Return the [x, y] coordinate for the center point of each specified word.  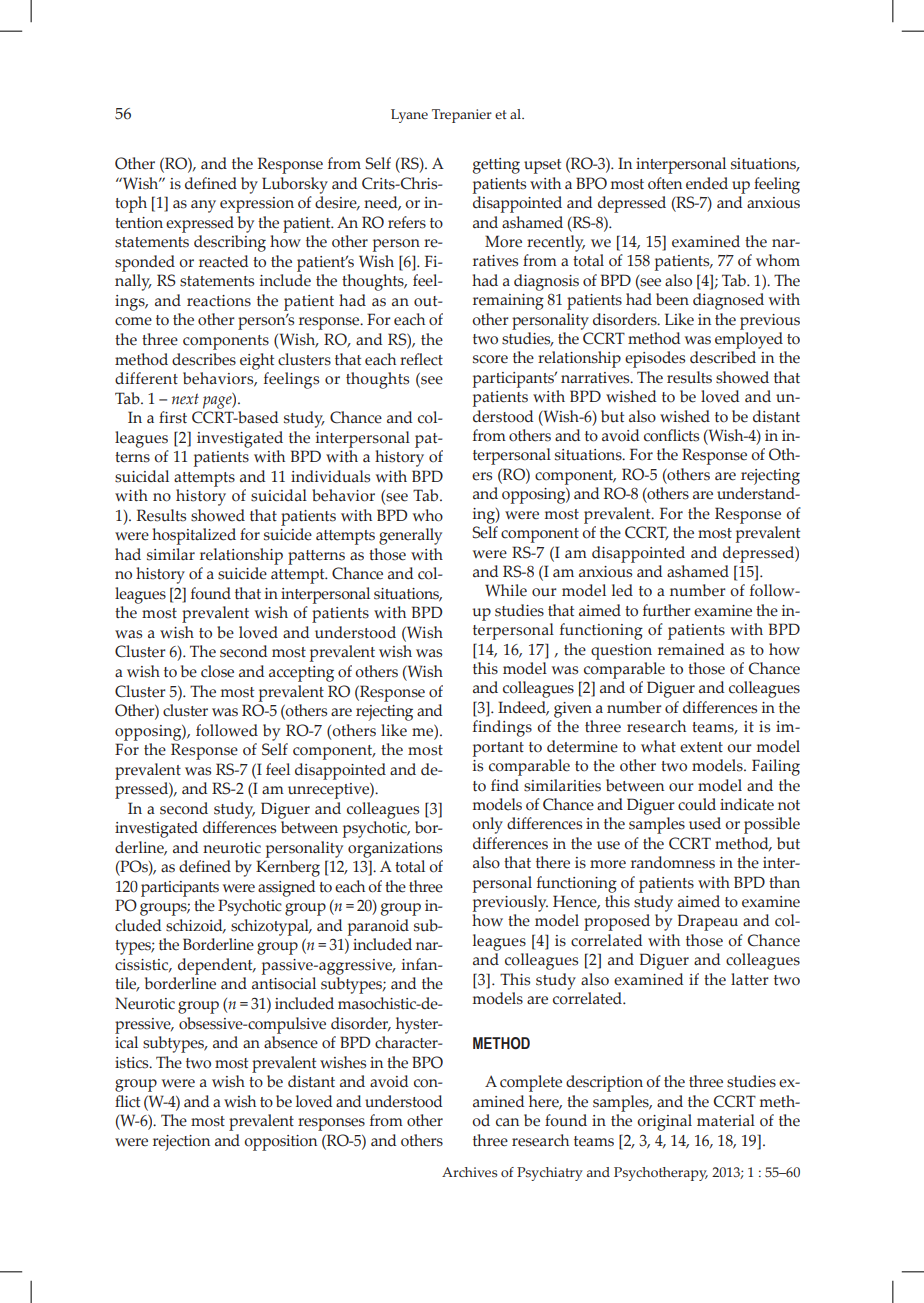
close [217, 671]
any [203, 206]
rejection [181, 1143]
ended [707, 183]
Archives [469, 1172]
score [490, 359]
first [173, 417]
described [723, 357]
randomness [673, 862]
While [506, 590]
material [726, 1120]
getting [496, 166]
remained [691, 649]
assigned [287, 888]
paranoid [378, 927]
